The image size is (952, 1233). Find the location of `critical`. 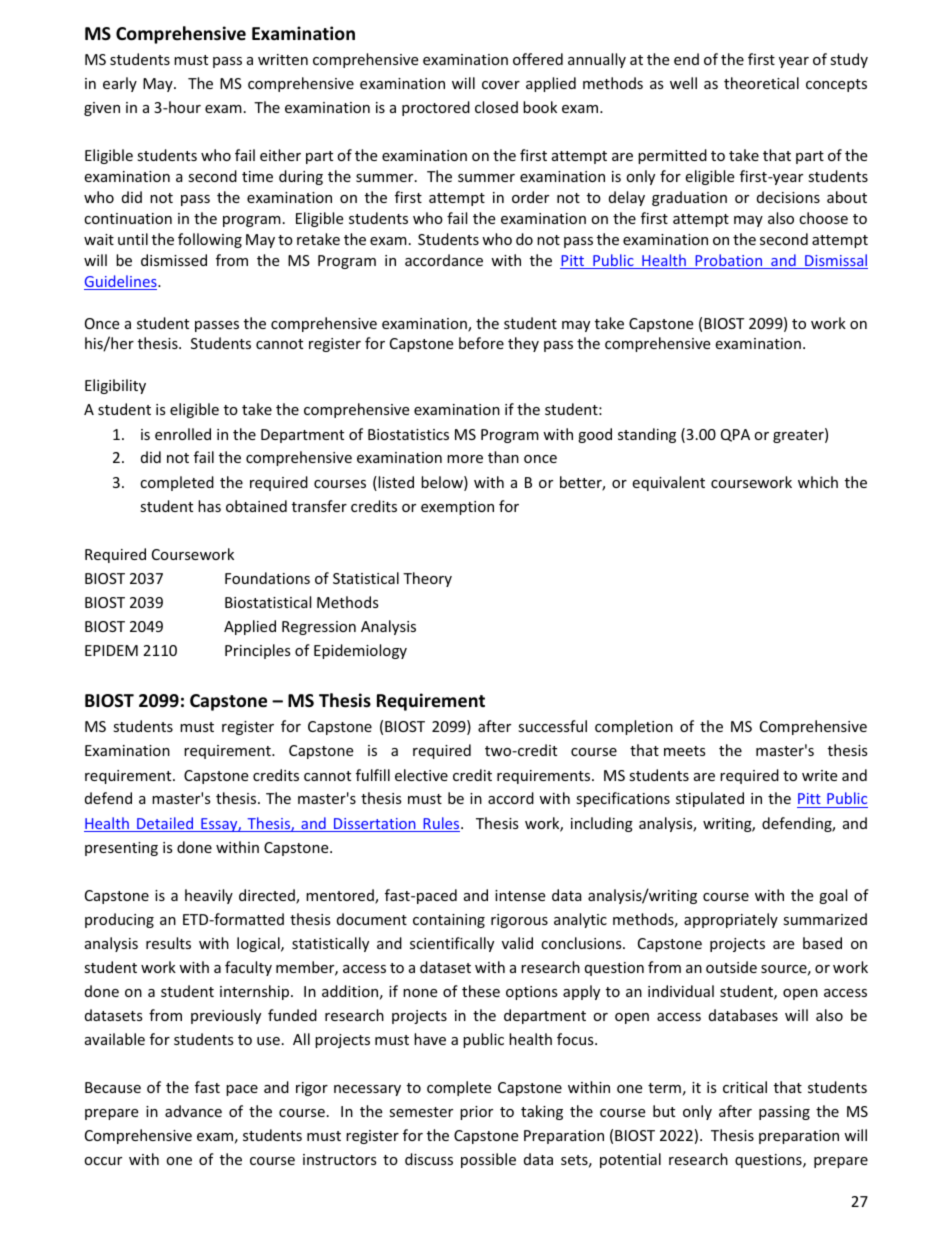

critical is located at coordinates (745, 1087).
